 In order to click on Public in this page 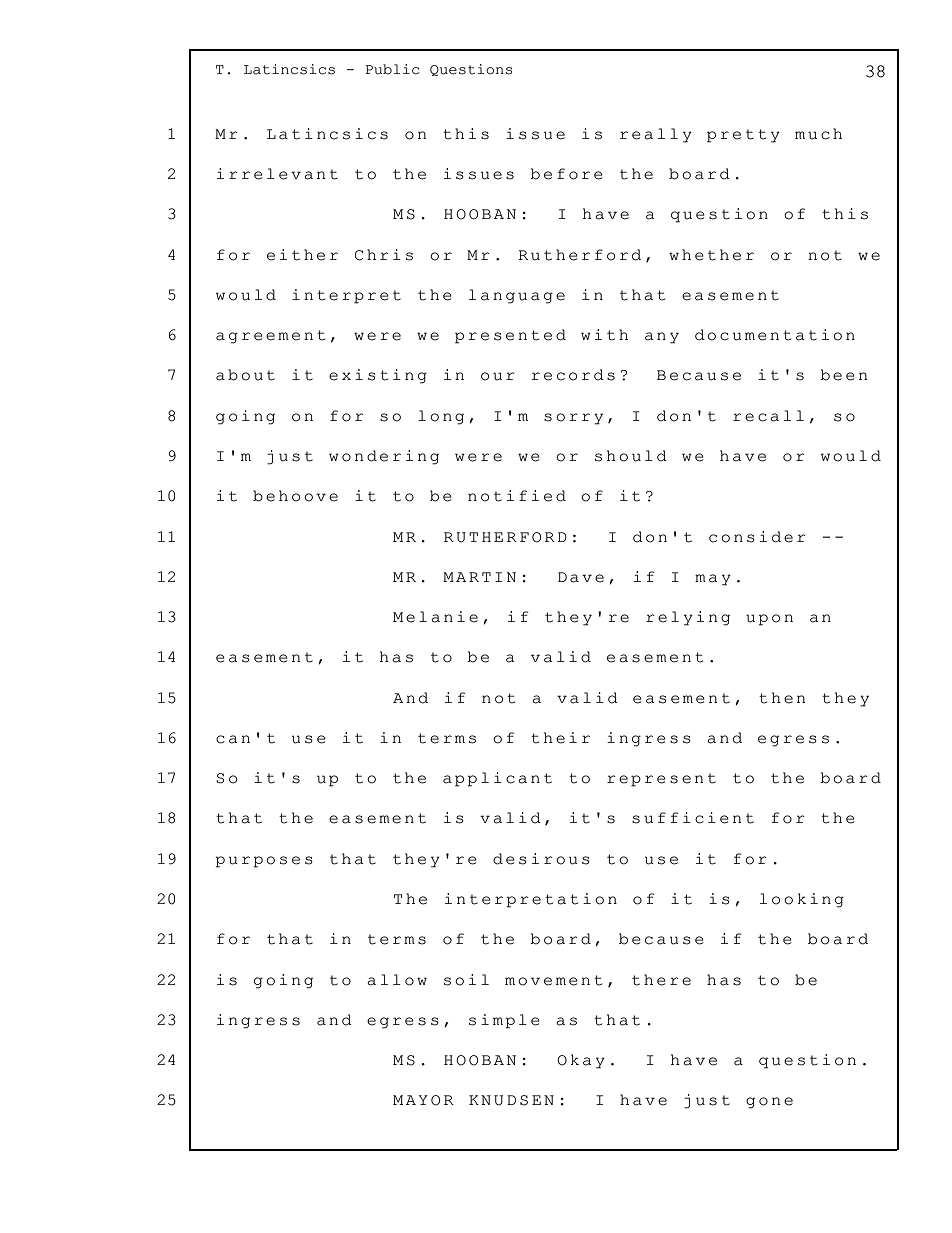, I will do `click(392, 69)`.
